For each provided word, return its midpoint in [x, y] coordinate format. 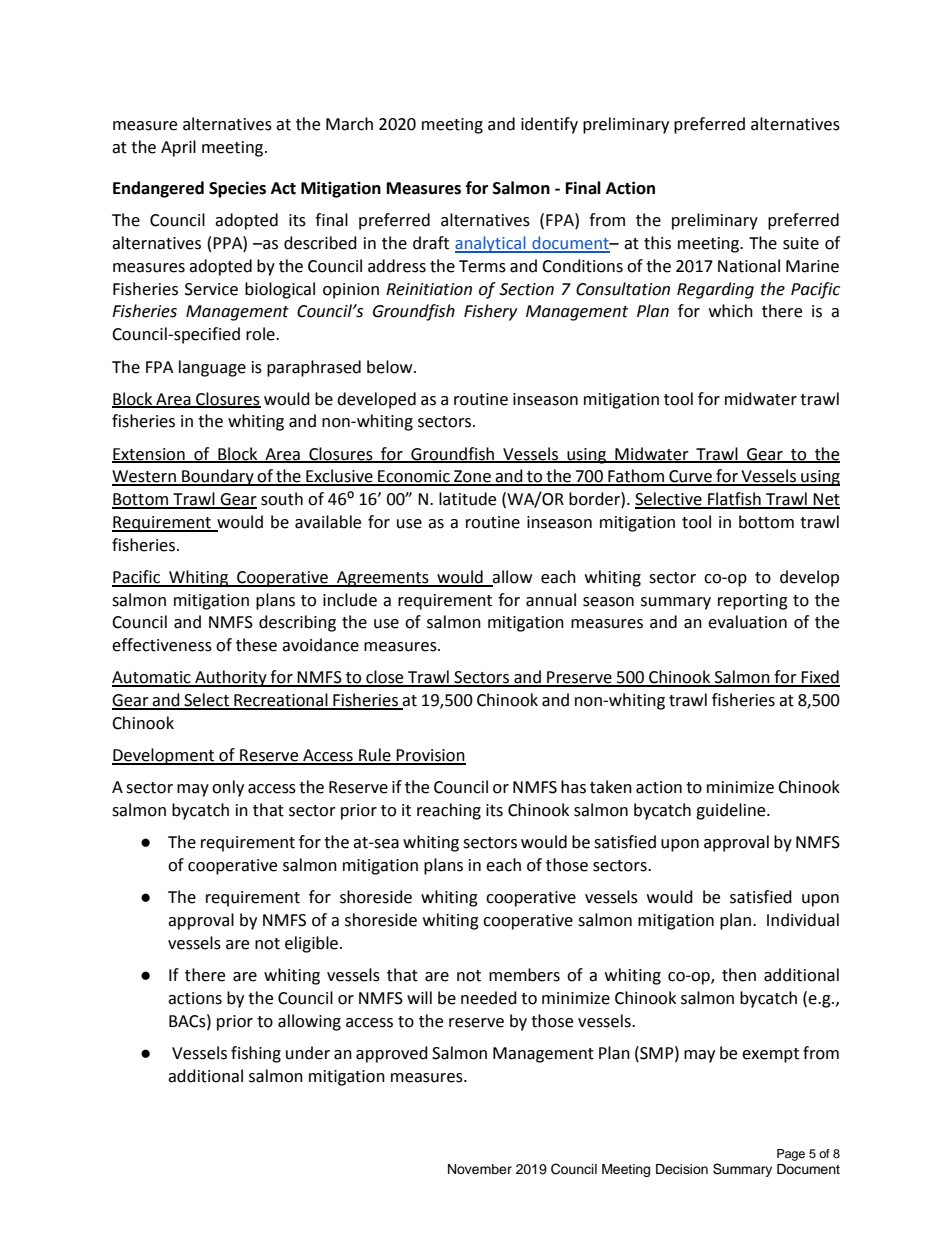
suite [801, 243]
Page [791, 1155]
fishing [256, 1054]
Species [237, 189]
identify [549, 125]
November [480, 1169]
